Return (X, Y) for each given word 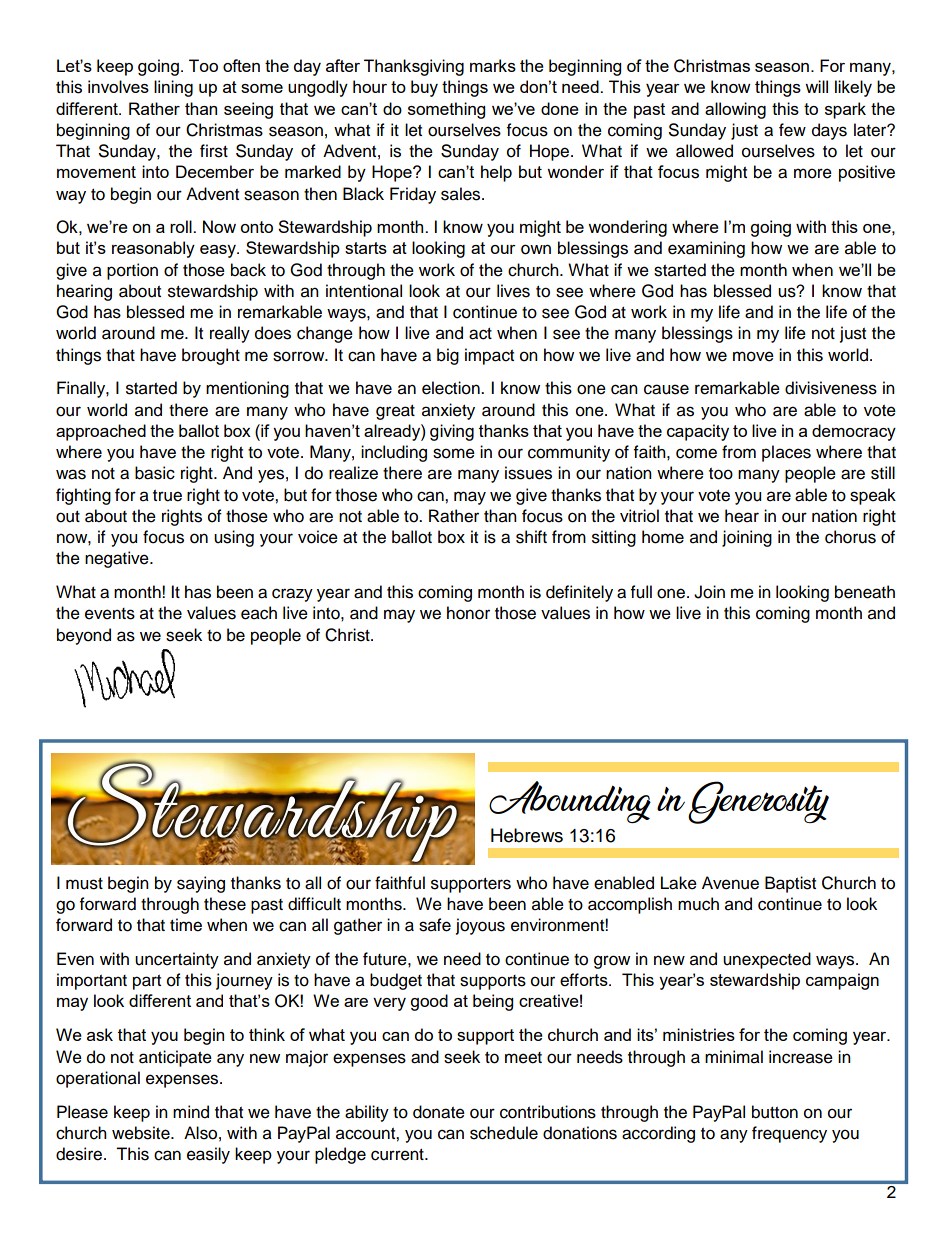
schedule (504, 1133)
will (816, 86)
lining (173, 88)
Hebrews (527, 835)
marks (493, 65)
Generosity (758, 802)
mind (191, 1112)
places (786, 453)
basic (155, 473)
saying (201, 884)
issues (528, 473)
